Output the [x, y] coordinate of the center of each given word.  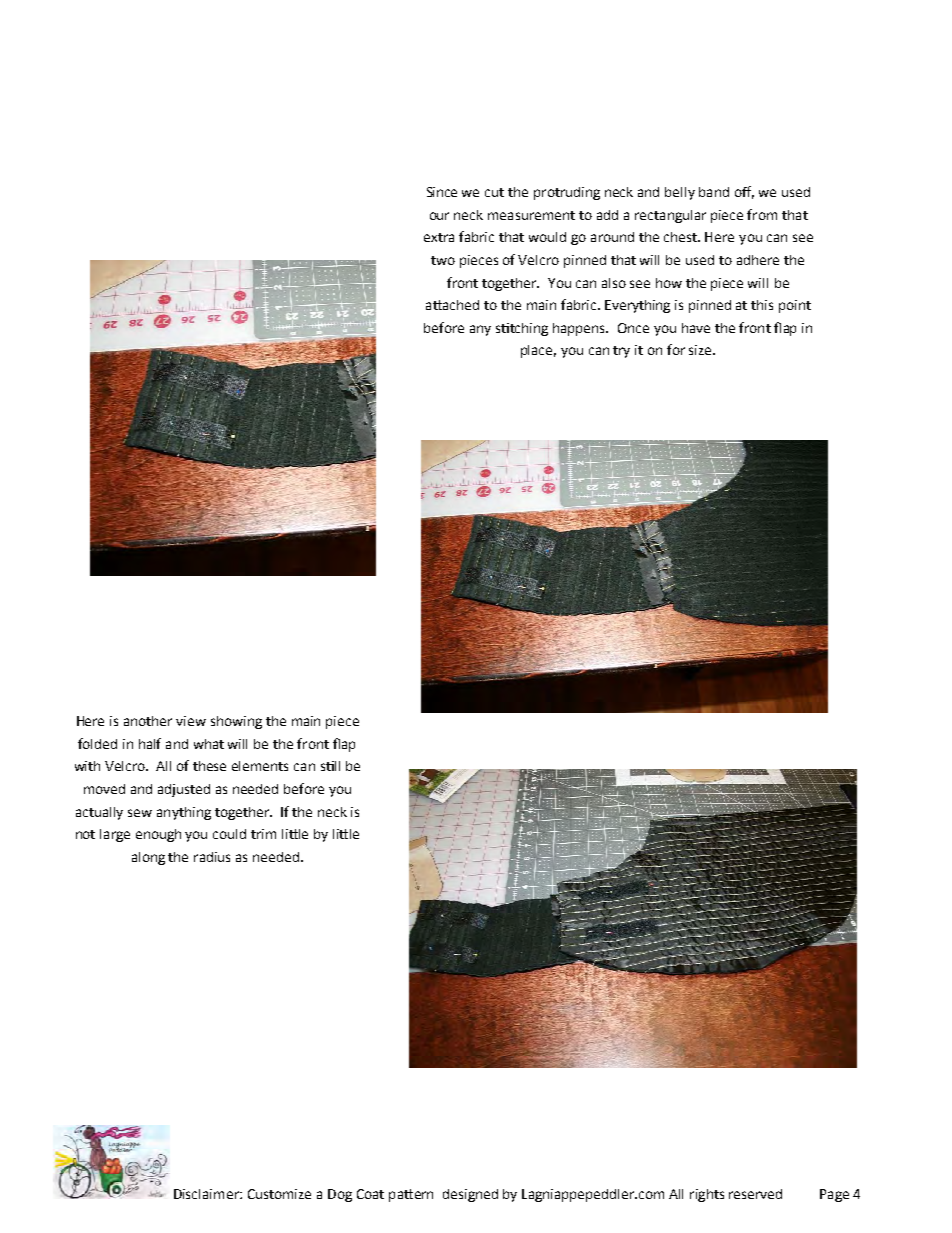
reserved [755, 1194]
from [762, 214]
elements [260, 766]
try [621, 352]
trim [263, 834]
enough [158, 835]
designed [470, 1195]
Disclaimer [207, 1194]
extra [439, 237]
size [701, 350]
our [439, 216]
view [191, 721]
